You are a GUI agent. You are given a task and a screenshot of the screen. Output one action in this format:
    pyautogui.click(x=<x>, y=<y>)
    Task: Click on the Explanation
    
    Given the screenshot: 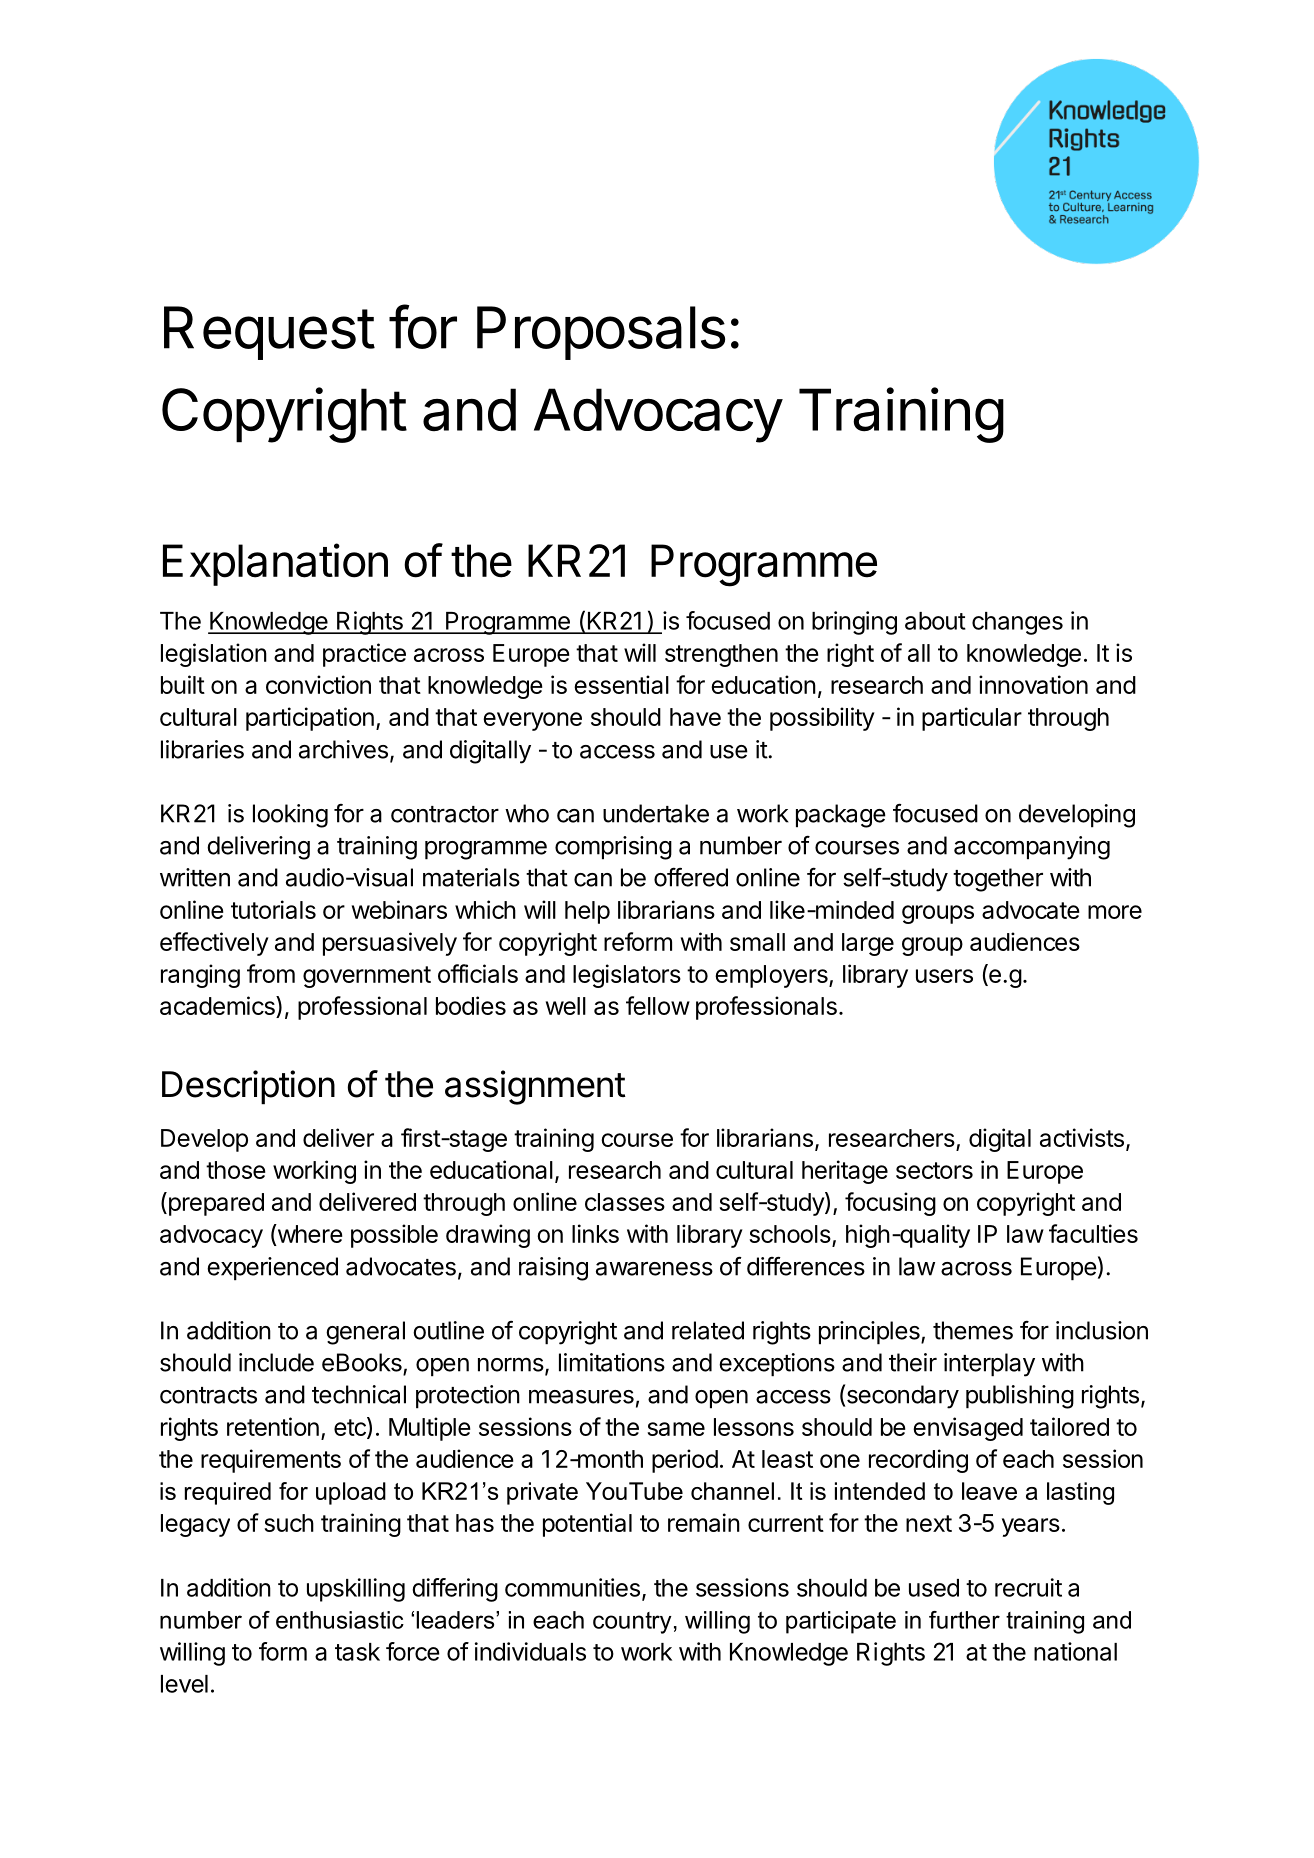 What is the action you would take?
    pyautogui.click(x=275, y=564)
